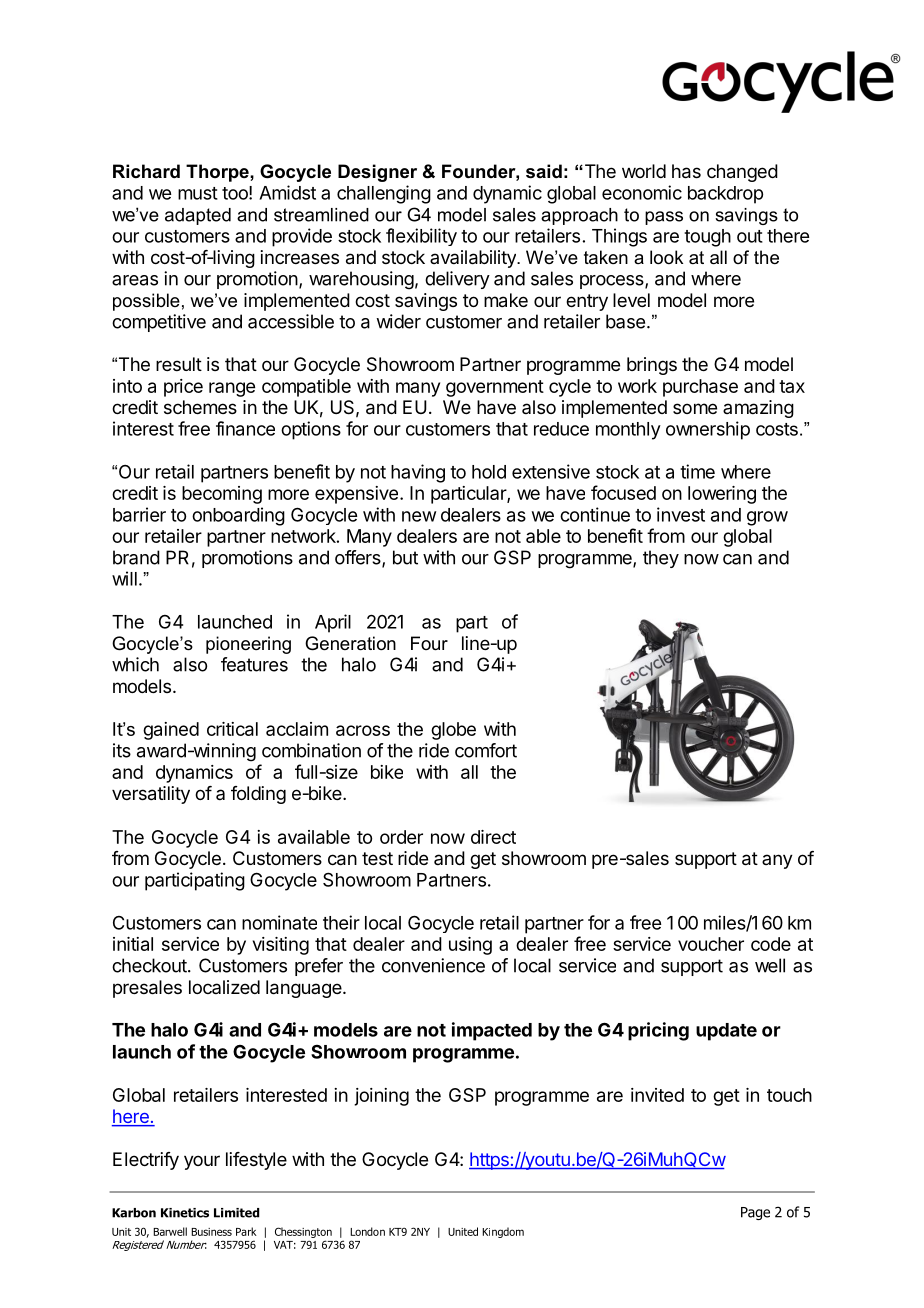 The width and height of the screenshot is (924, 1308). What do you see at coordinates (232, 729) in the screenshot?
I see `critical` at bounding box center [232, 729].
